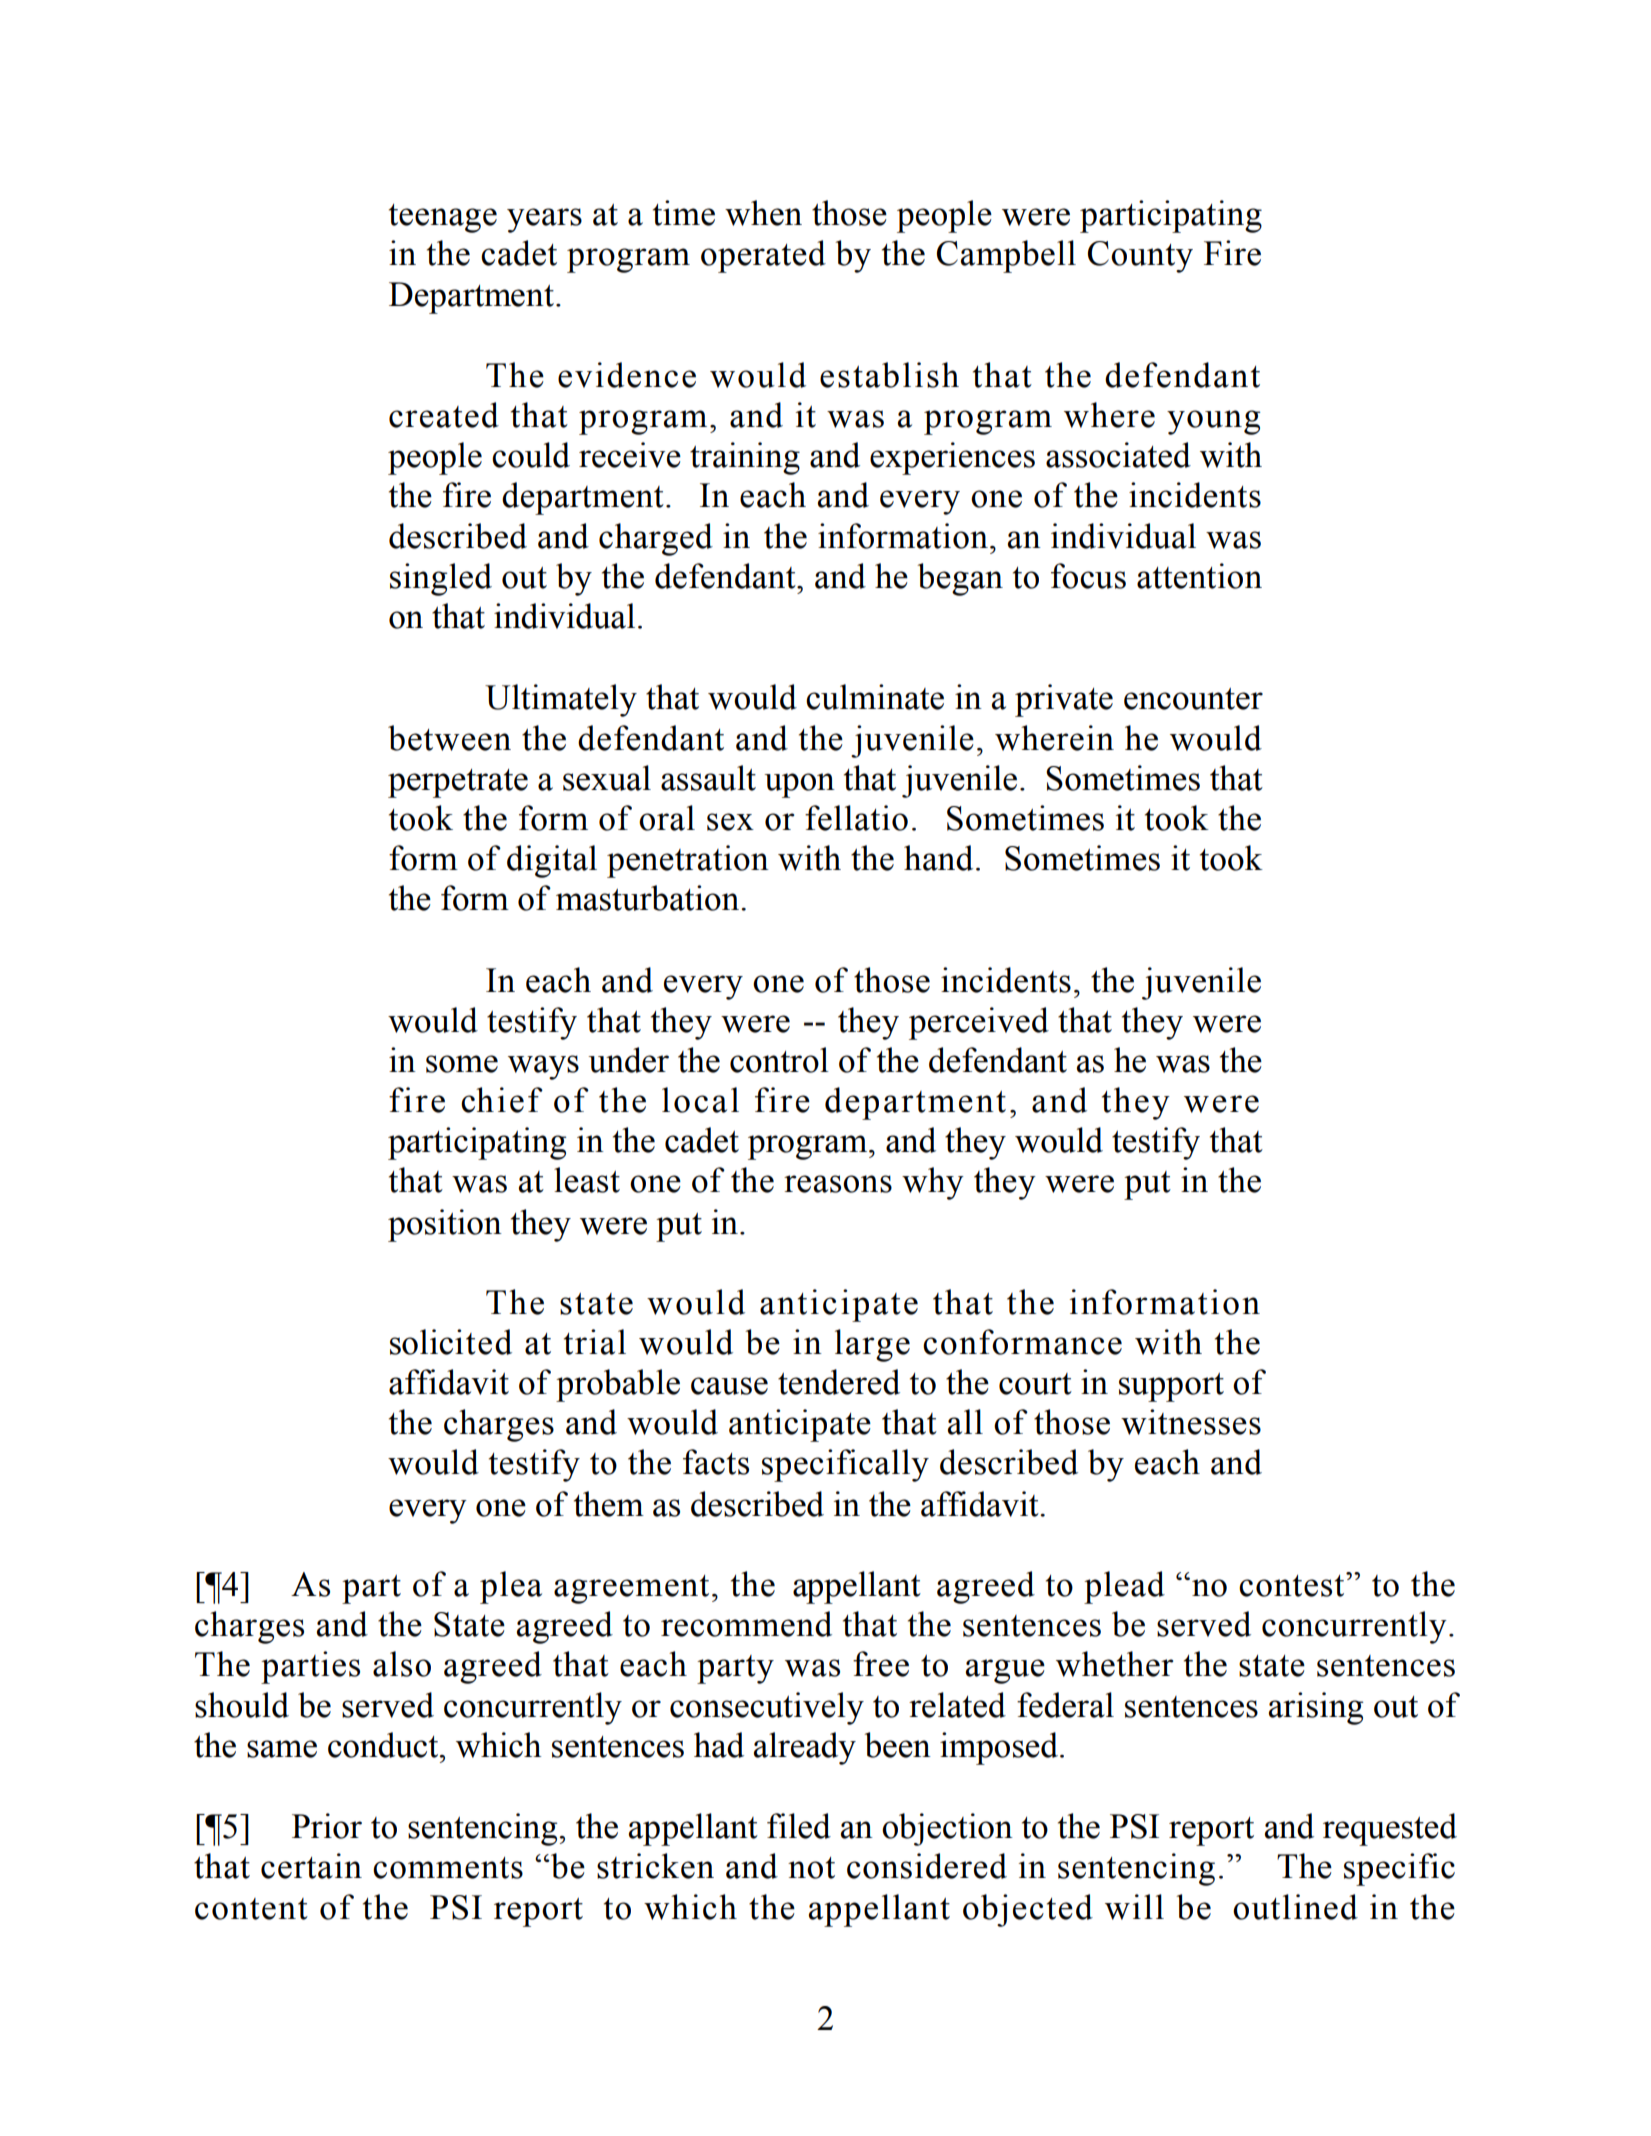 The width and height of the image is (1651, 2136). Describe the element at coordinates (1193, 699) in the image. I see `encounter` at that location.
